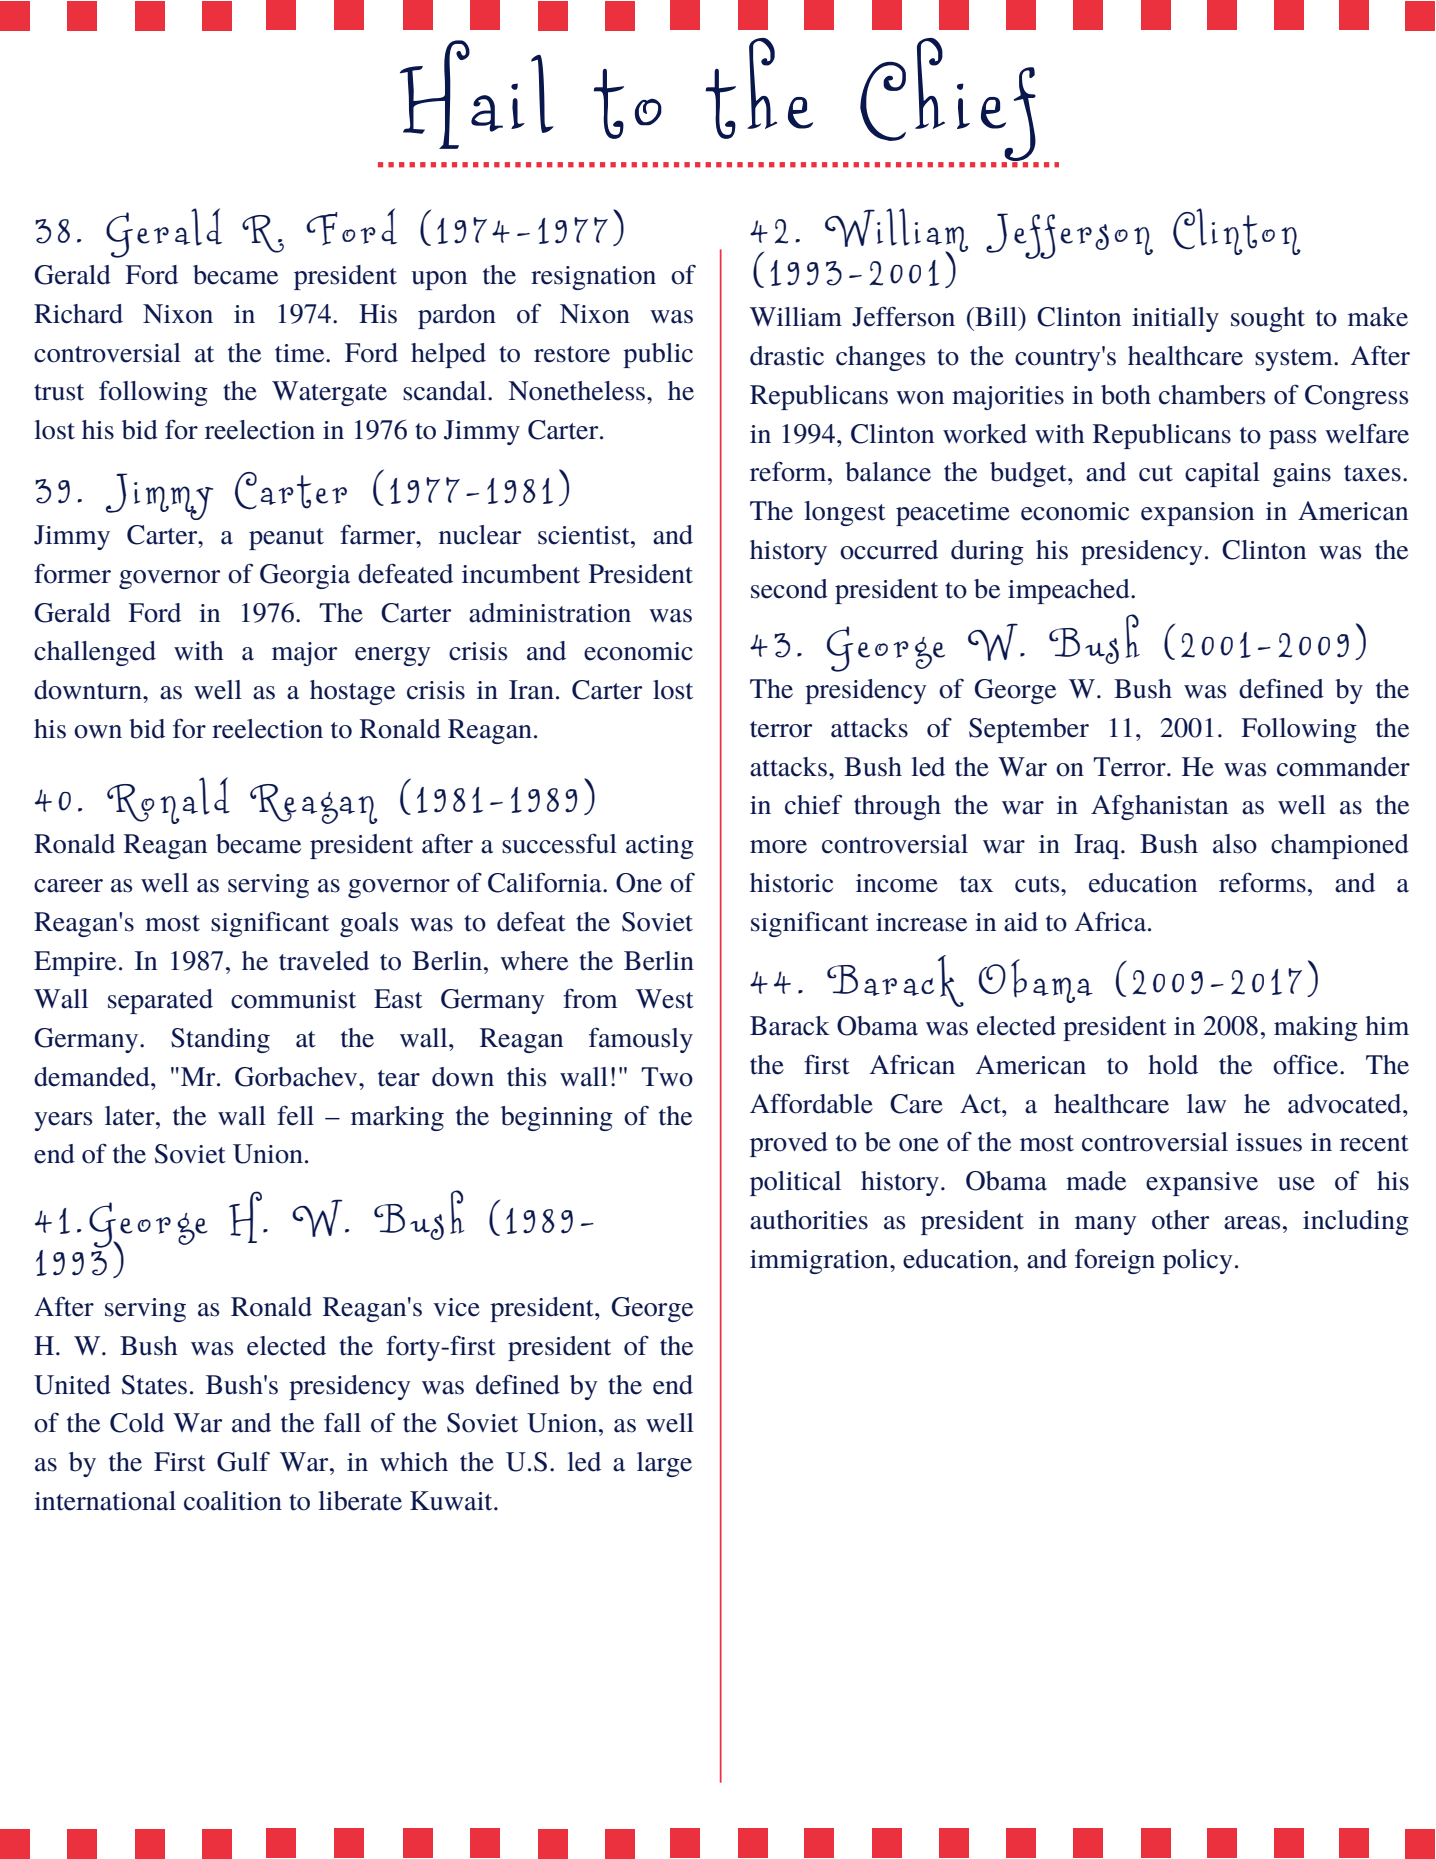 The height and width of the screenshot is (1859, 1436). What do you see at coordinates (1206, 1104) in the screenshot?
I see `law` at bounding box center [1206, 1104].
